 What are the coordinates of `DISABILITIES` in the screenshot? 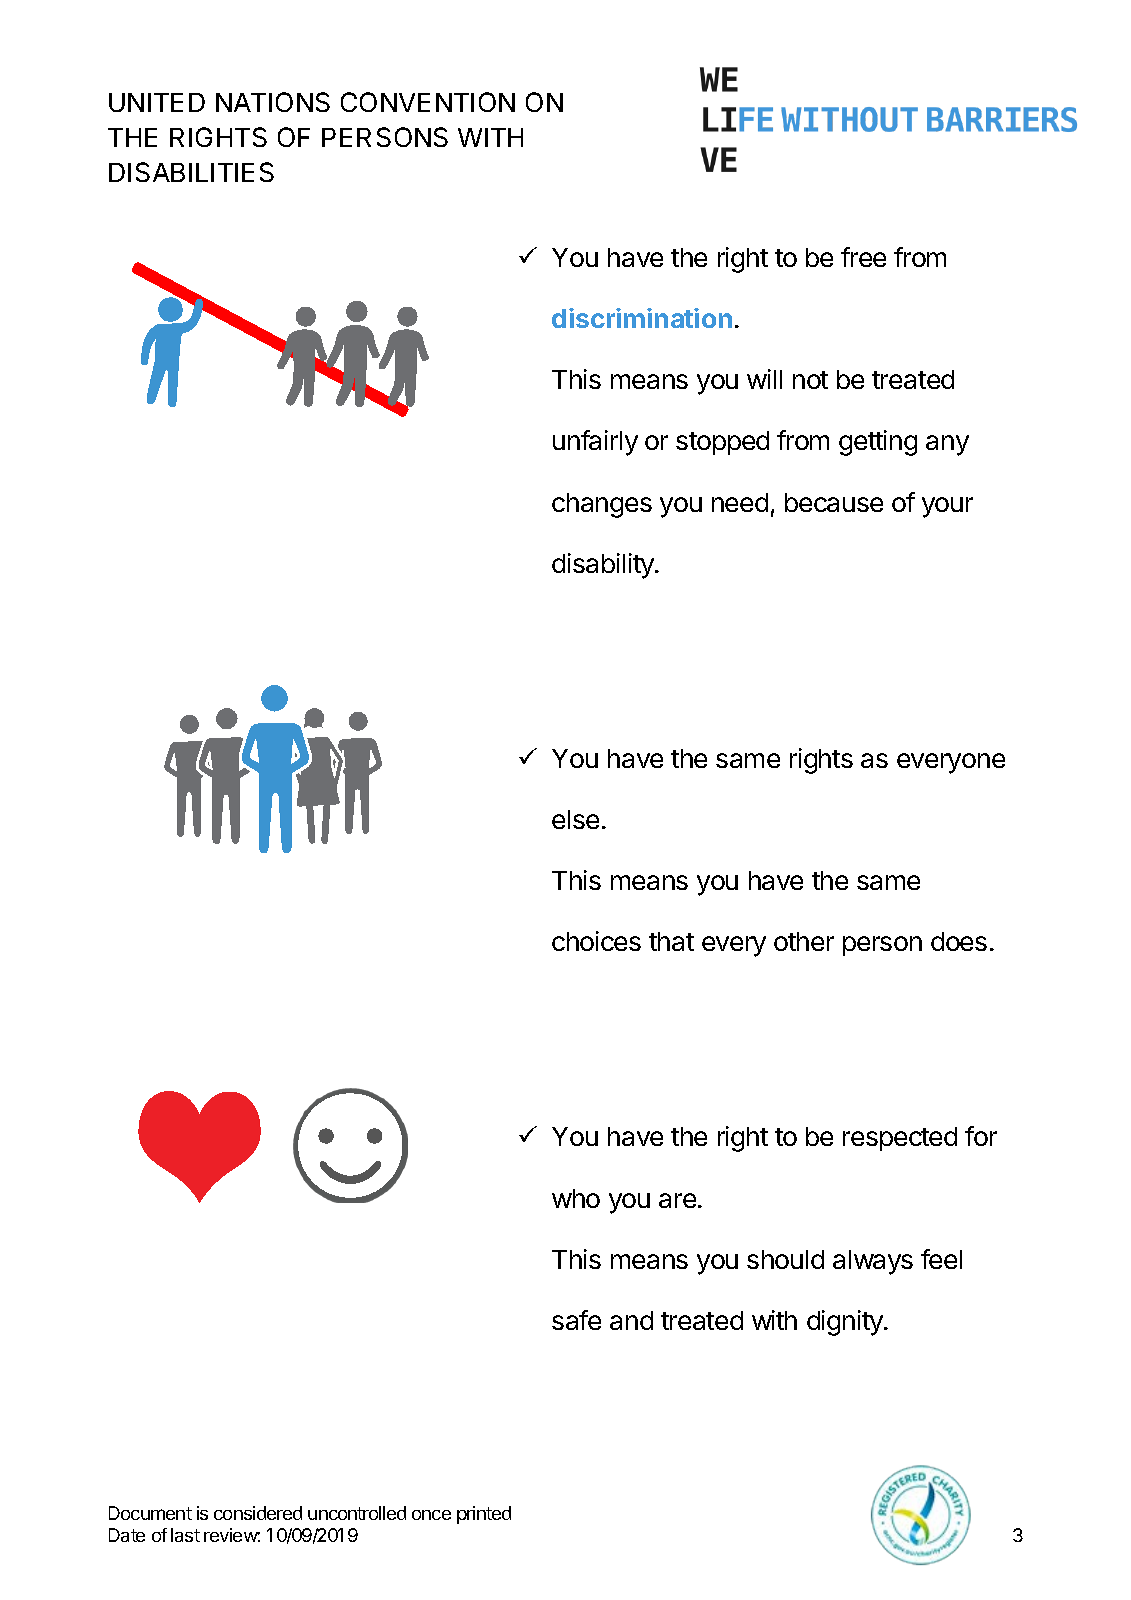 It's located at (191, 172).
